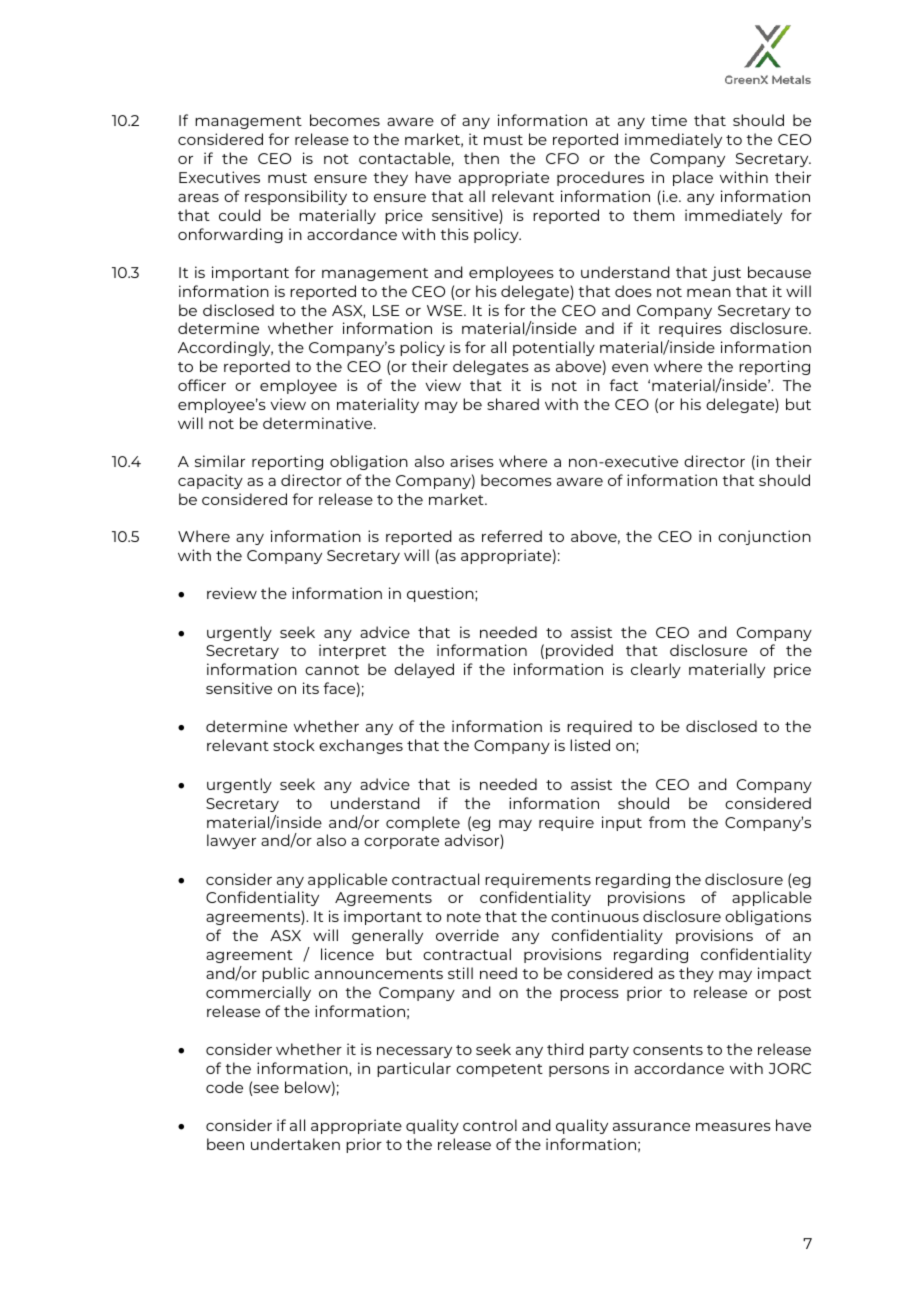  What do you see at coordinates (693, 178) in the image?
I see `place` at bounding box center [693, 178].
